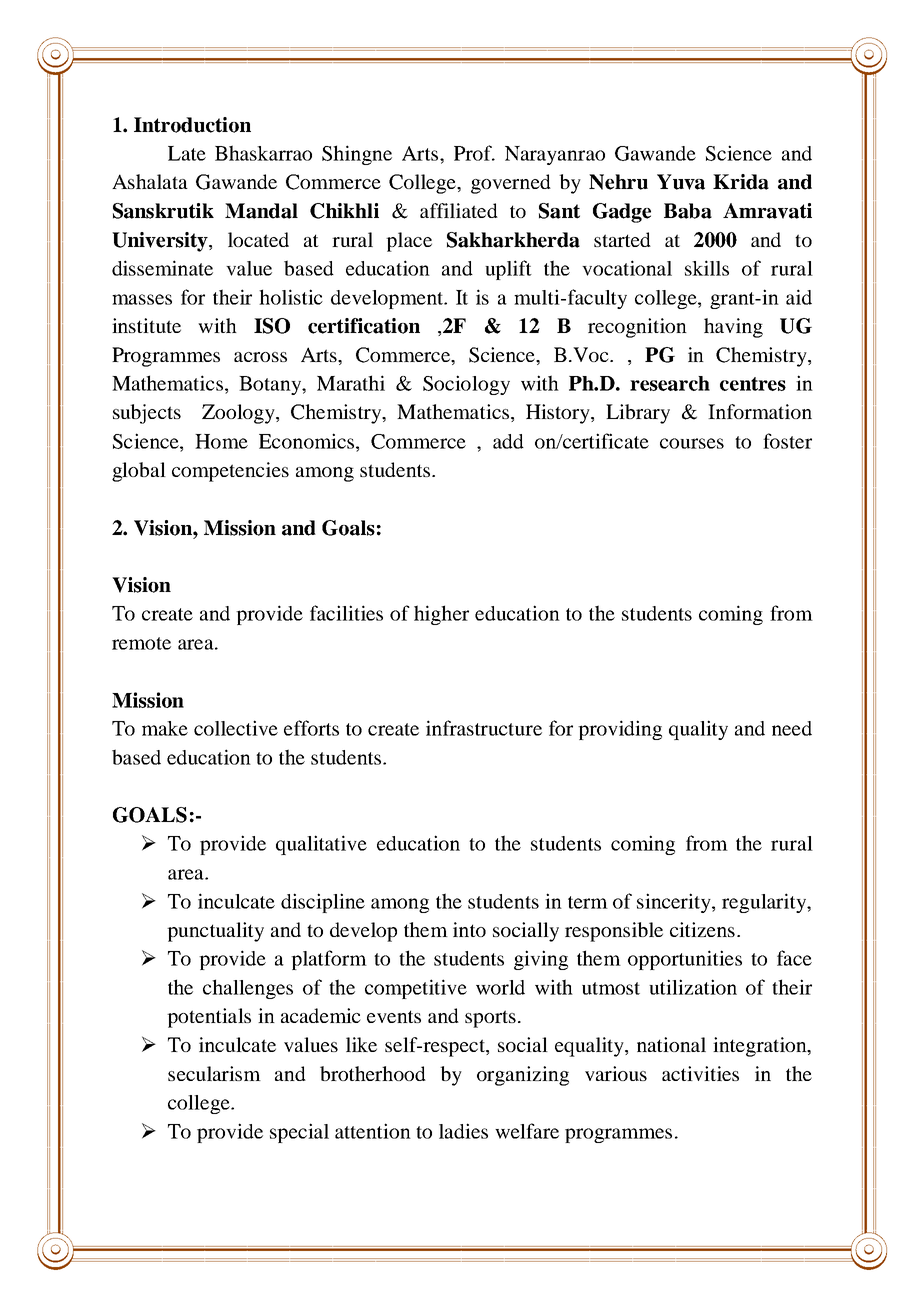  I want to click on Late, so click(187, 153).
